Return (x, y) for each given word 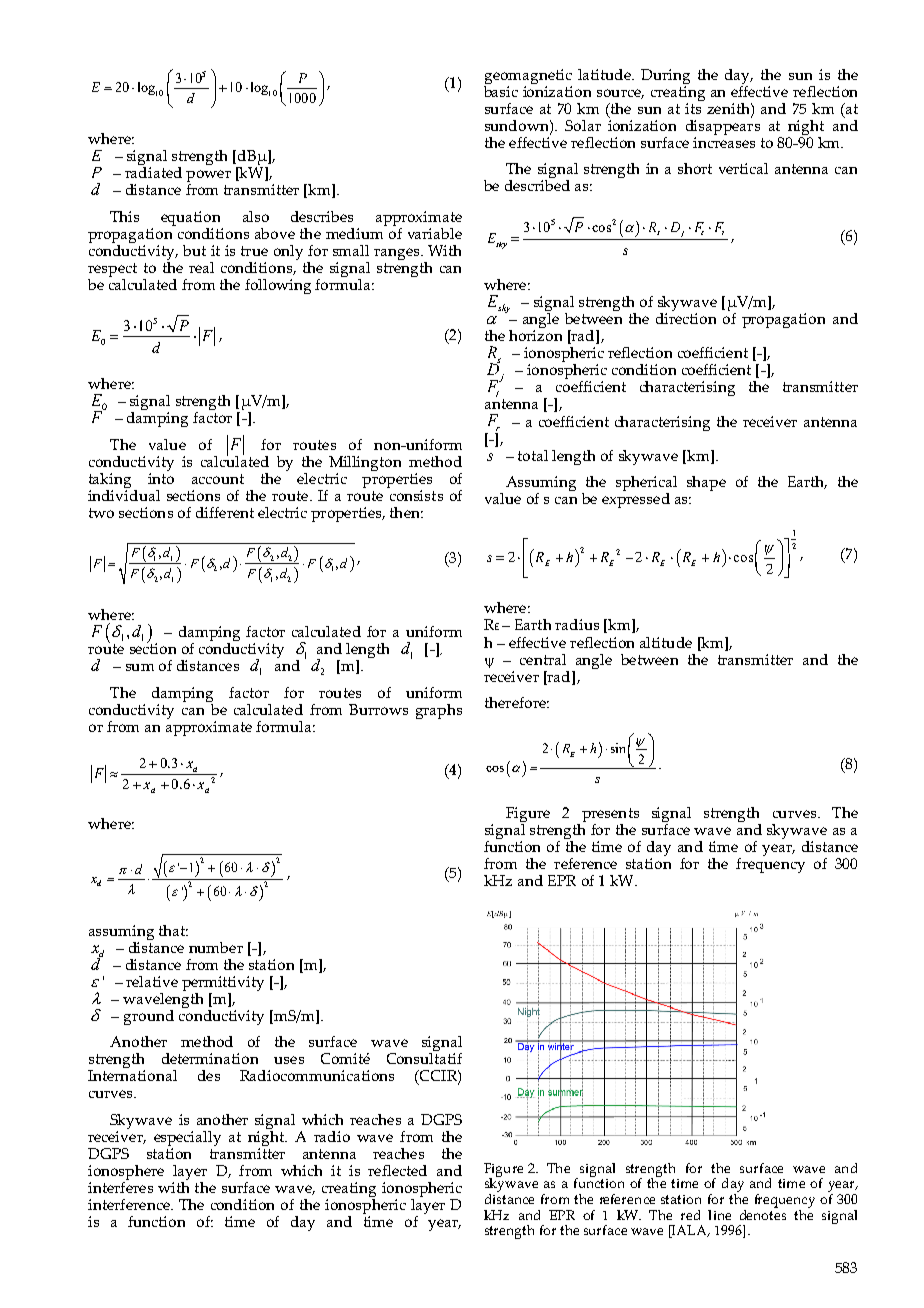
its (693, 108)
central (543, 659)
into (161, 478)
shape (706, 483)
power (208, 177)
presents (609, 816)
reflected (397, 1170)
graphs (439, 711)
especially (187, 1140)
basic (501, 90)
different (225, 512)
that (173, 930)
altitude (666, 642)
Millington (365, 463)
